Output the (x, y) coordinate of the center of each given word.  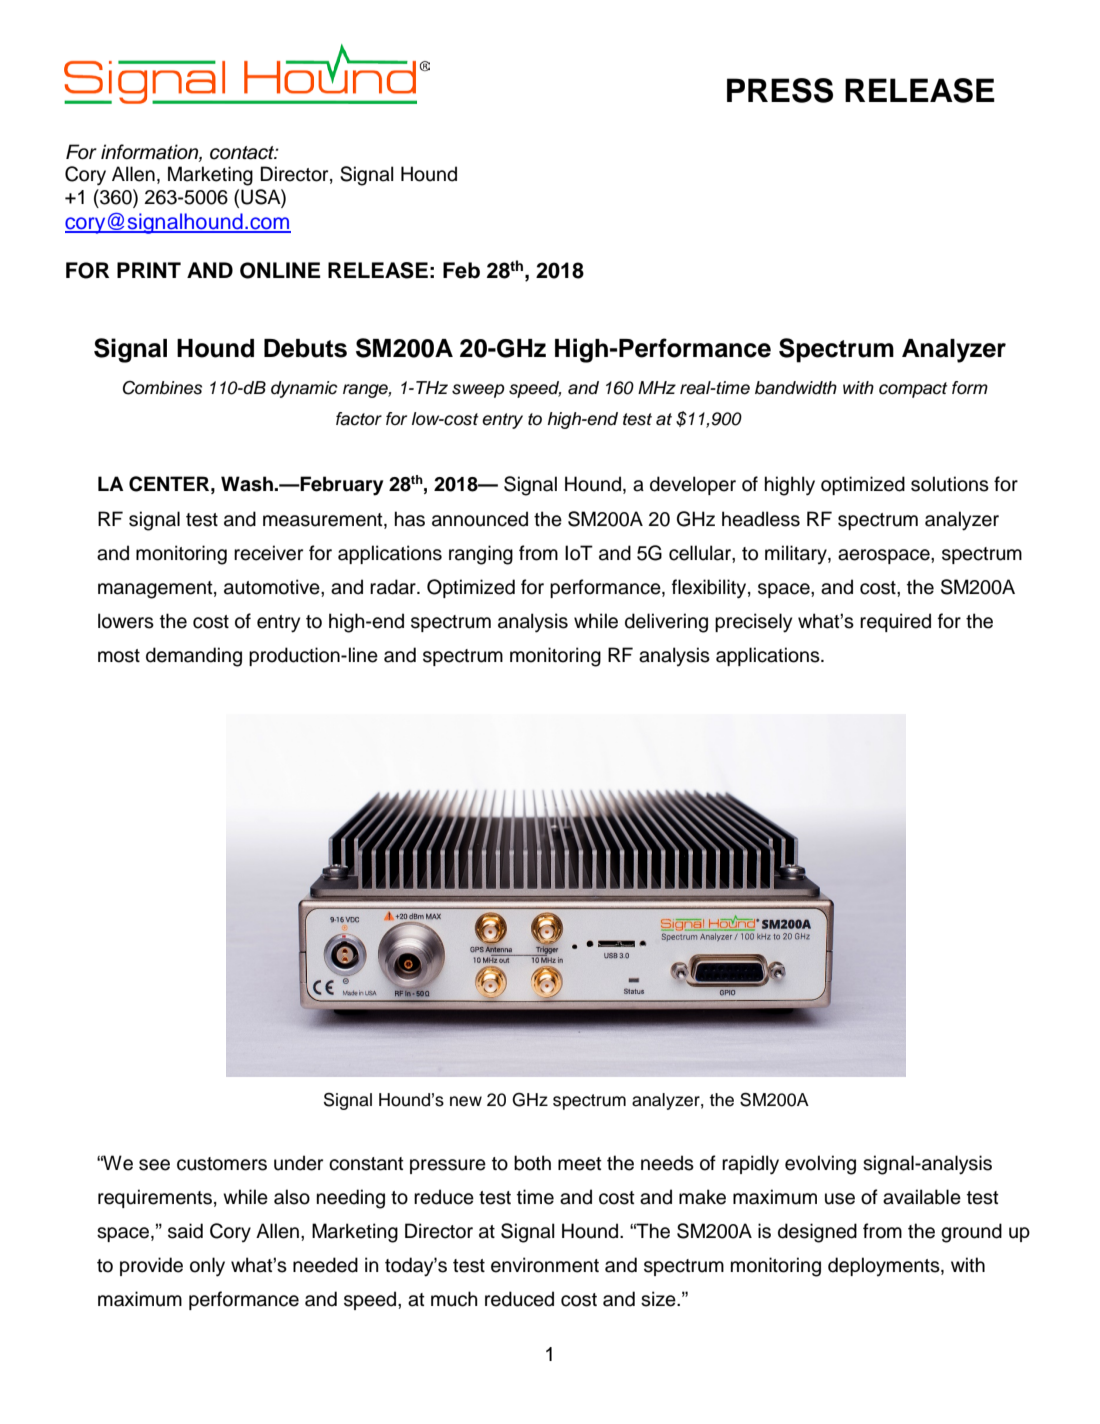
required (895, 622)
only (207, 1267)
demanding (194, 657)
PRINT (149, 270)
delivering (666, 623)
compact (913, 390)
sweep (478, 391)
